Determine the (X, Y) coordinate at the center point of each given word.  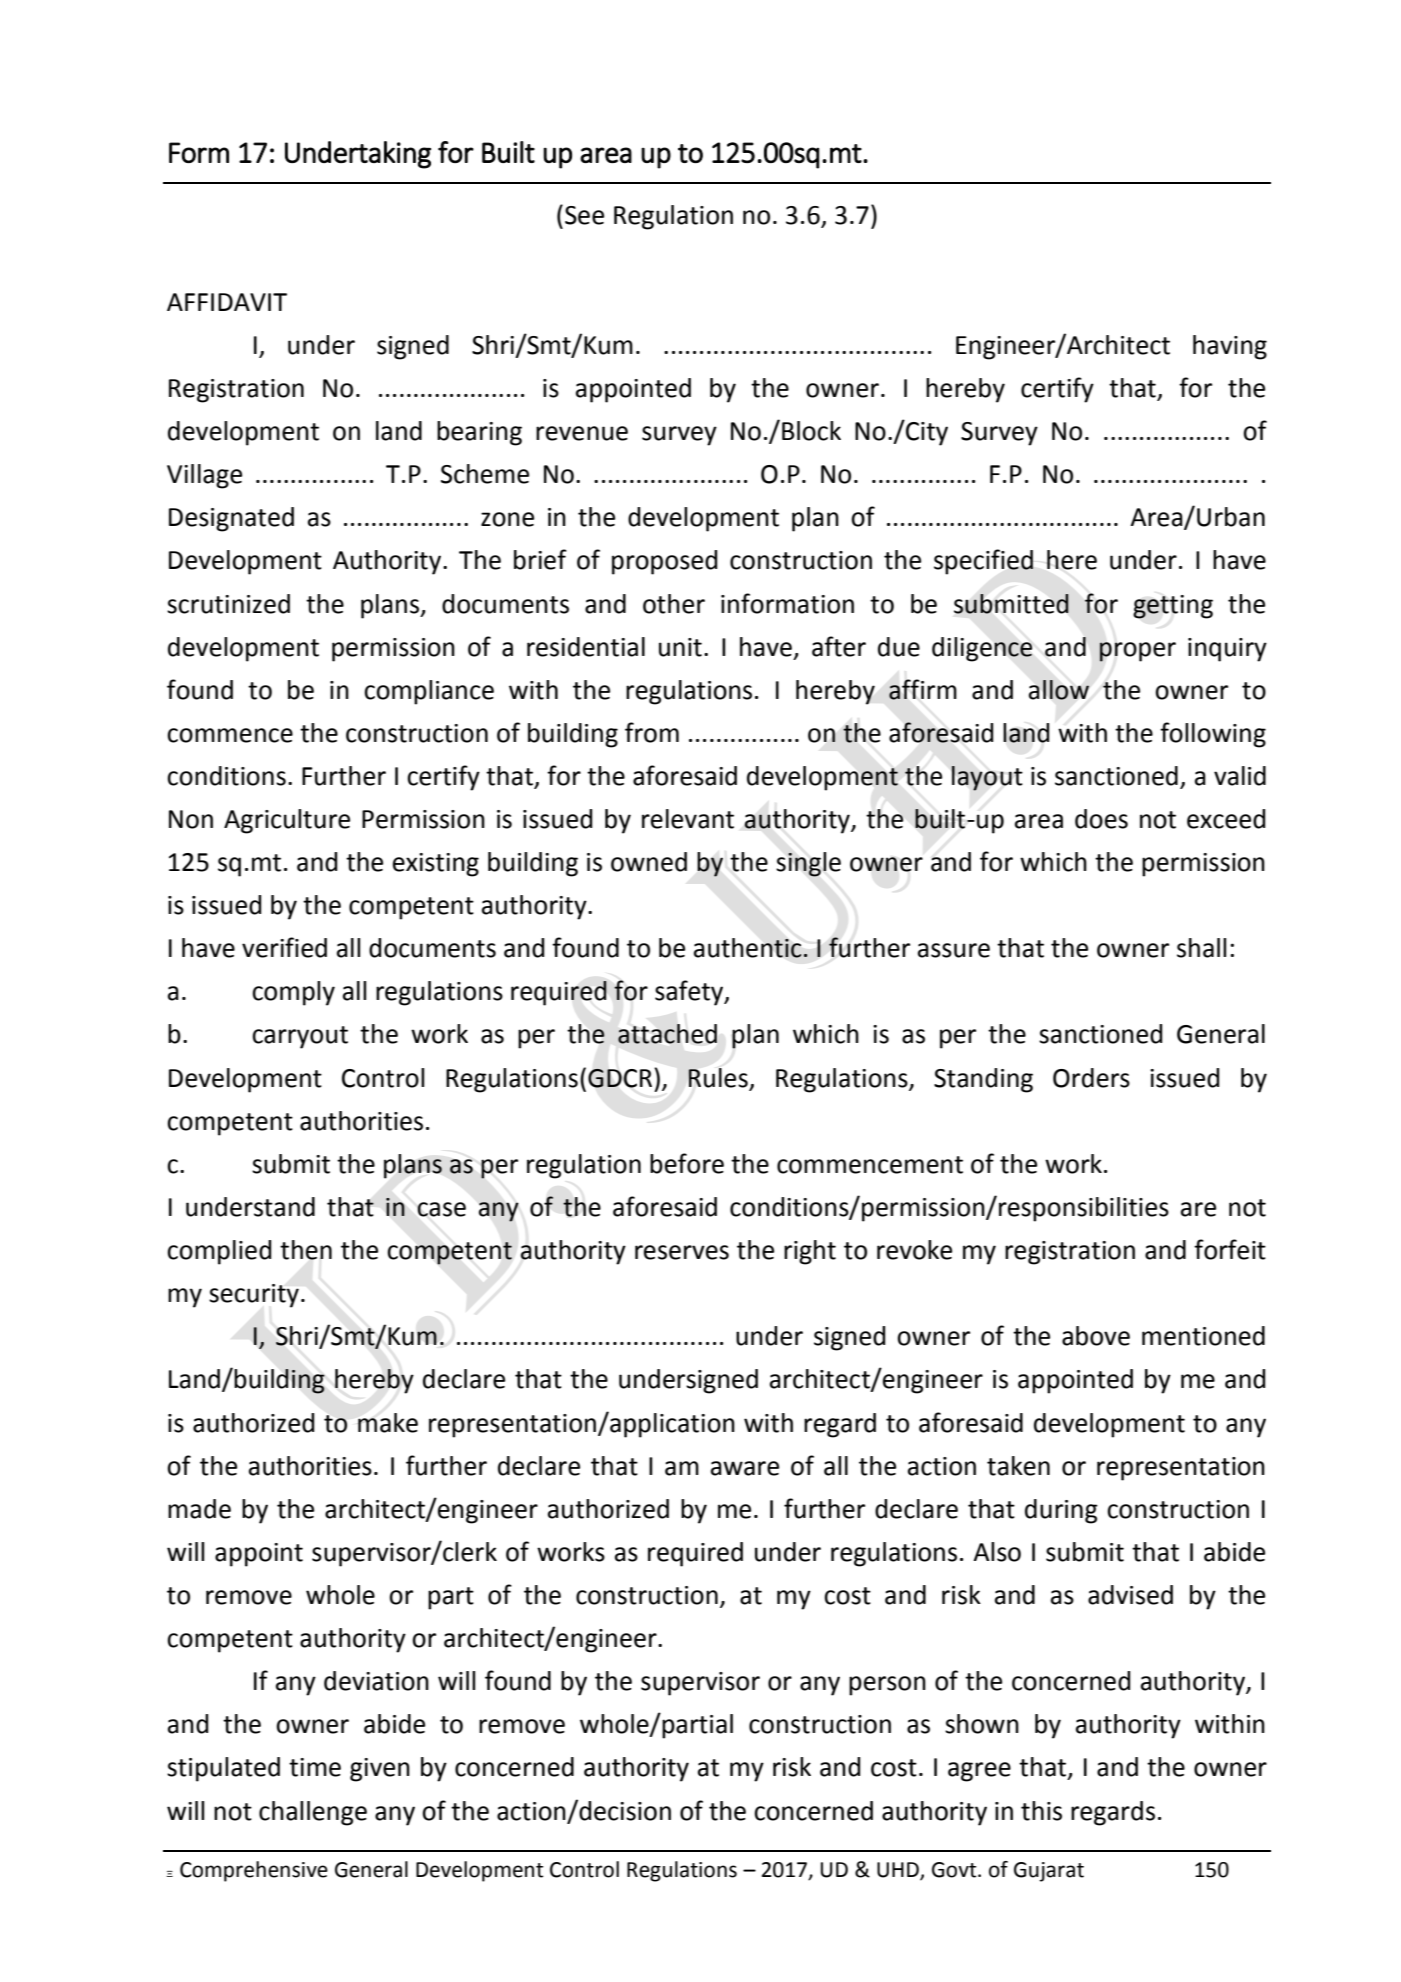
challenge (313, 1813)
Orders (1091, 1078)
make (388, 1423)
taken (1018, 1466)
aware (745, 1468)
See (584, 215)
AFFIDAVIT (227, 302)
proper (1137, 652)
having (1230, 347)
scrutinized (228, 604)
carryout (300, 1037)
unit (680, 647)
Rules (718, 1078)
